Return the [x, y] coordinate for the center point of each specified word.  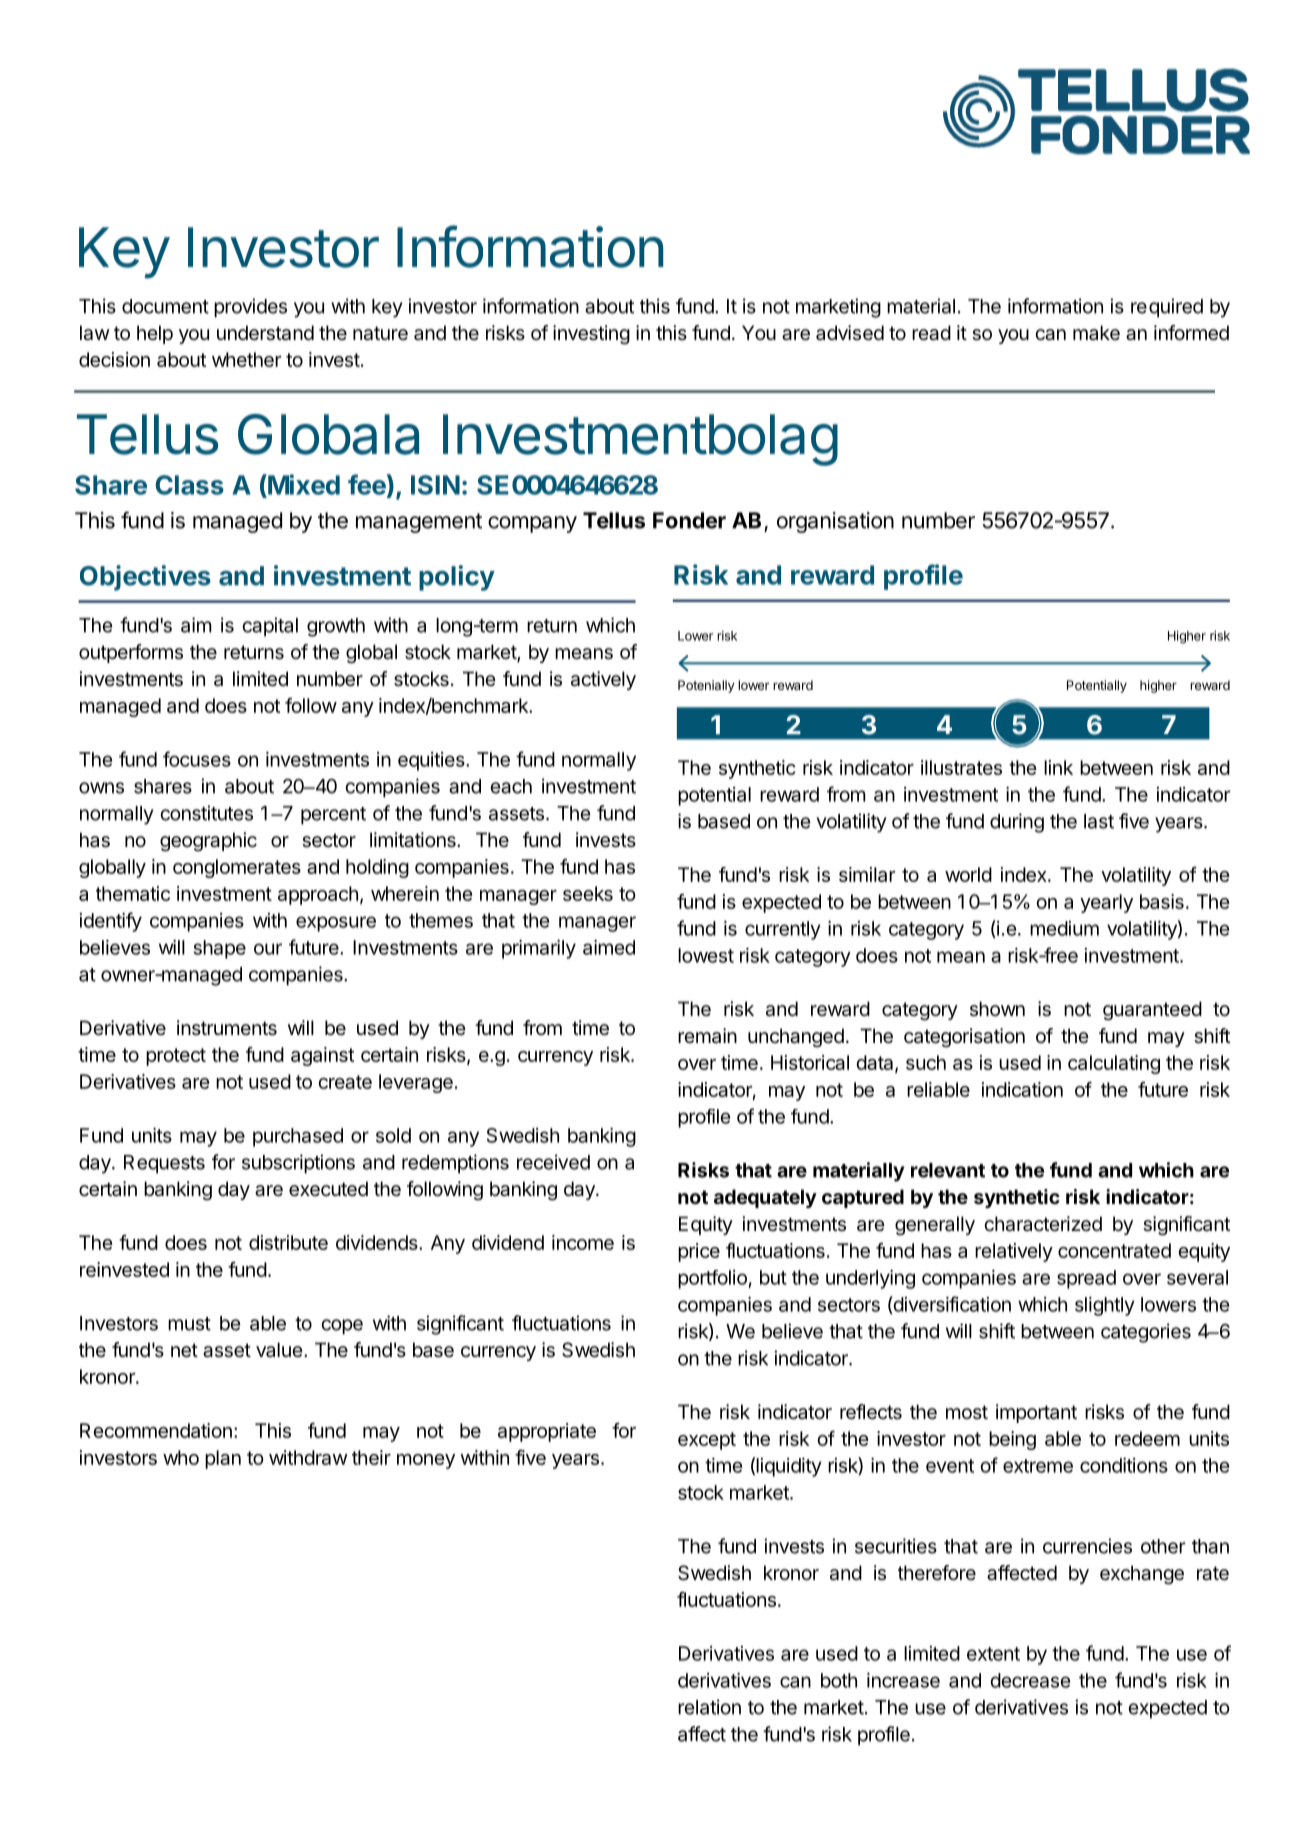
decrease [1030, 1680]
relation [709, 1707]
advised [850, 333]
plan [223, 1459]
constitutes [207, 813]
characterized [1043, 1224]
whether [247, 359]
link [1058, 767]
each [511, 786]
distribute [288, 1242]
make [1096, 333]
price [699, 1252]
